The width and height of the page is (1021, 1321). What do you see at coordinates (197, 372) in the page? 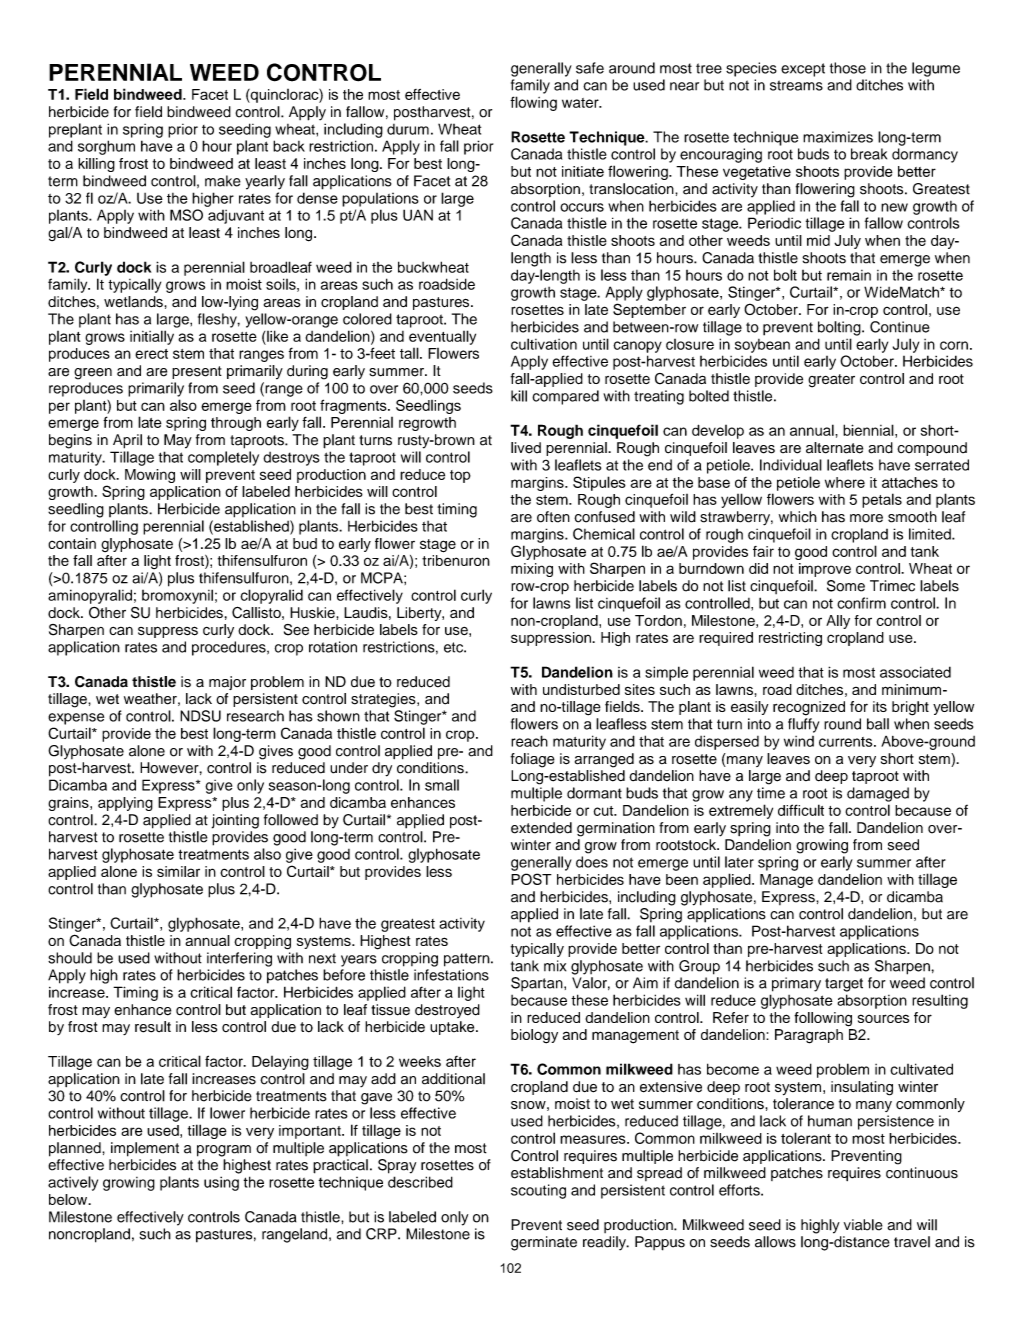
I see `present` at bounding box center [197, 372].
